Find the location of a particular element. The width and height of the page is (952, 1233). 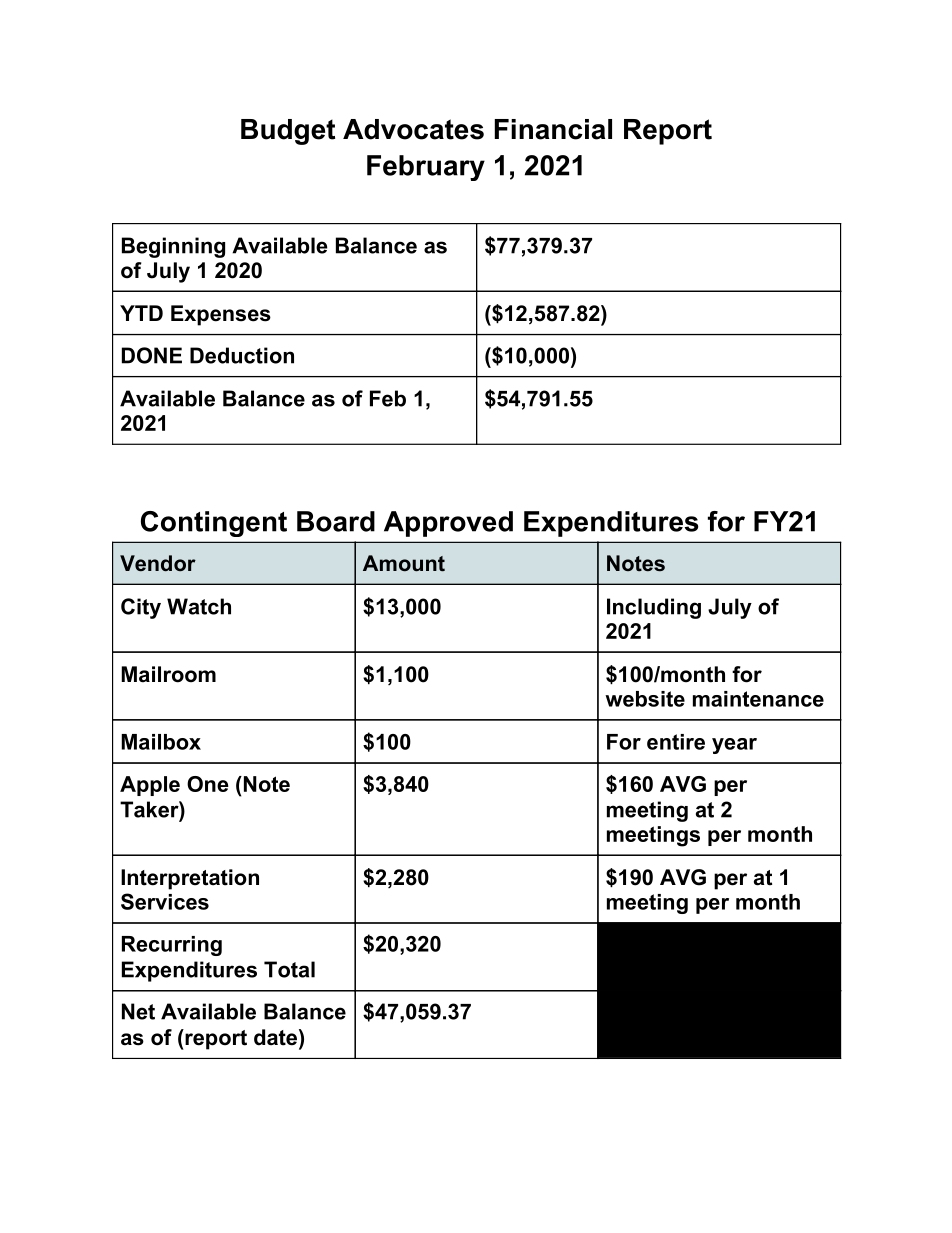

Total is located at coordinates (289, 969).
